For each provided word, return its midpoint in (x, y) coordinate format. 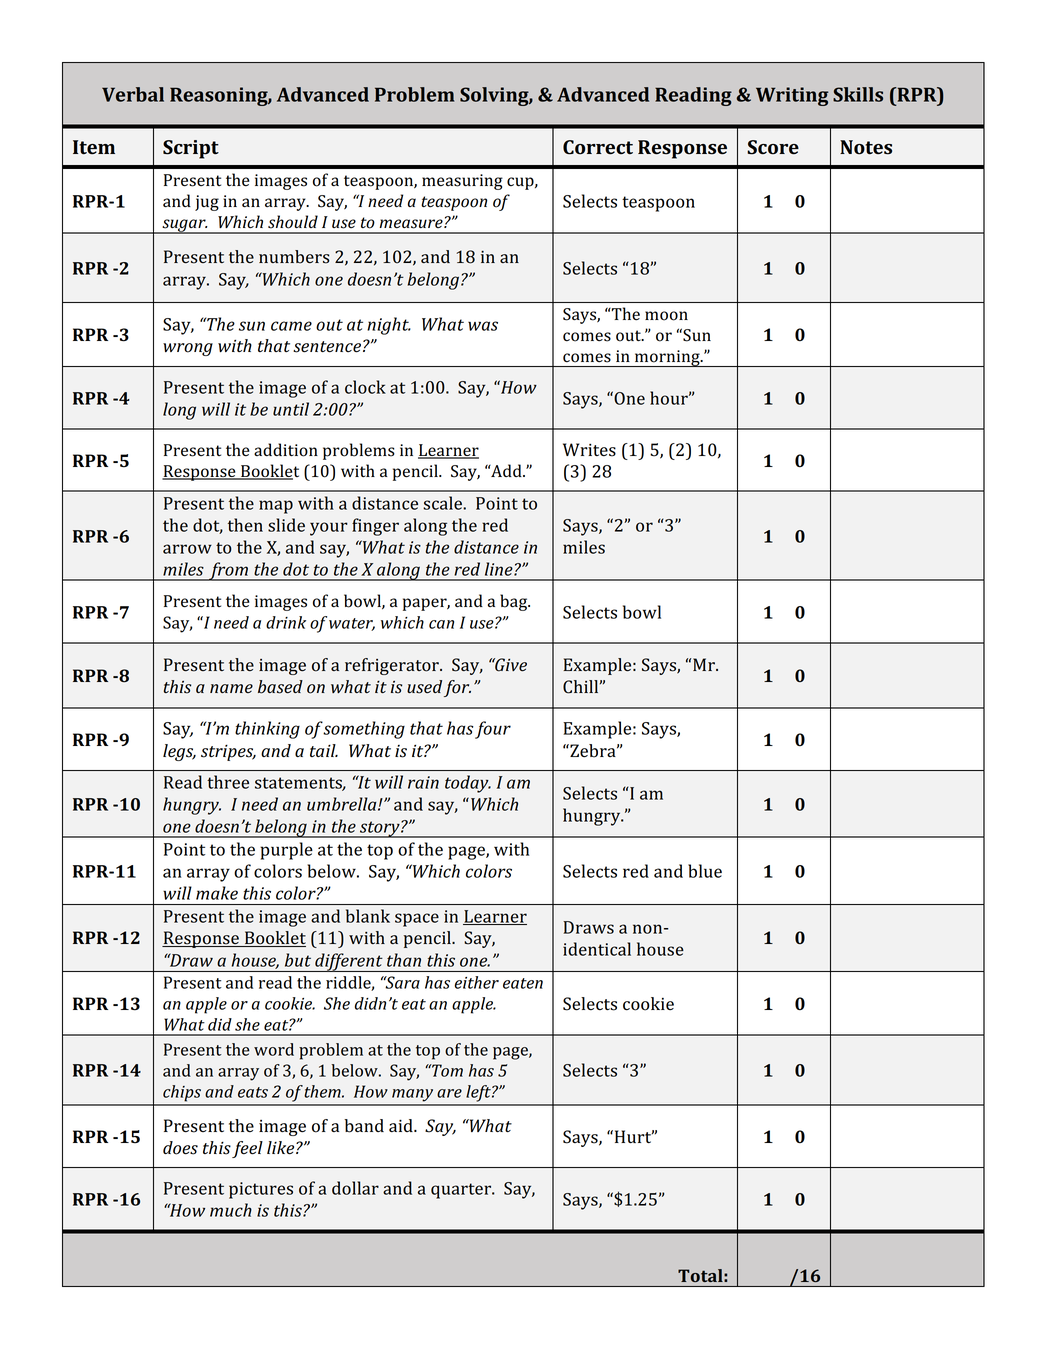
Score (773, 147)
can (441, 624)
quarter (462, 1191)
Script (191, 149)
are (449, 1093)
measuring (462, 182)
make (217, 893)
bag (515, 602)
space (417, 920)
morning (667, 358)
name (231, 688)
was (483, 326)
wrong (188, 349)
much (231, 1210)
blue (705, 871)
